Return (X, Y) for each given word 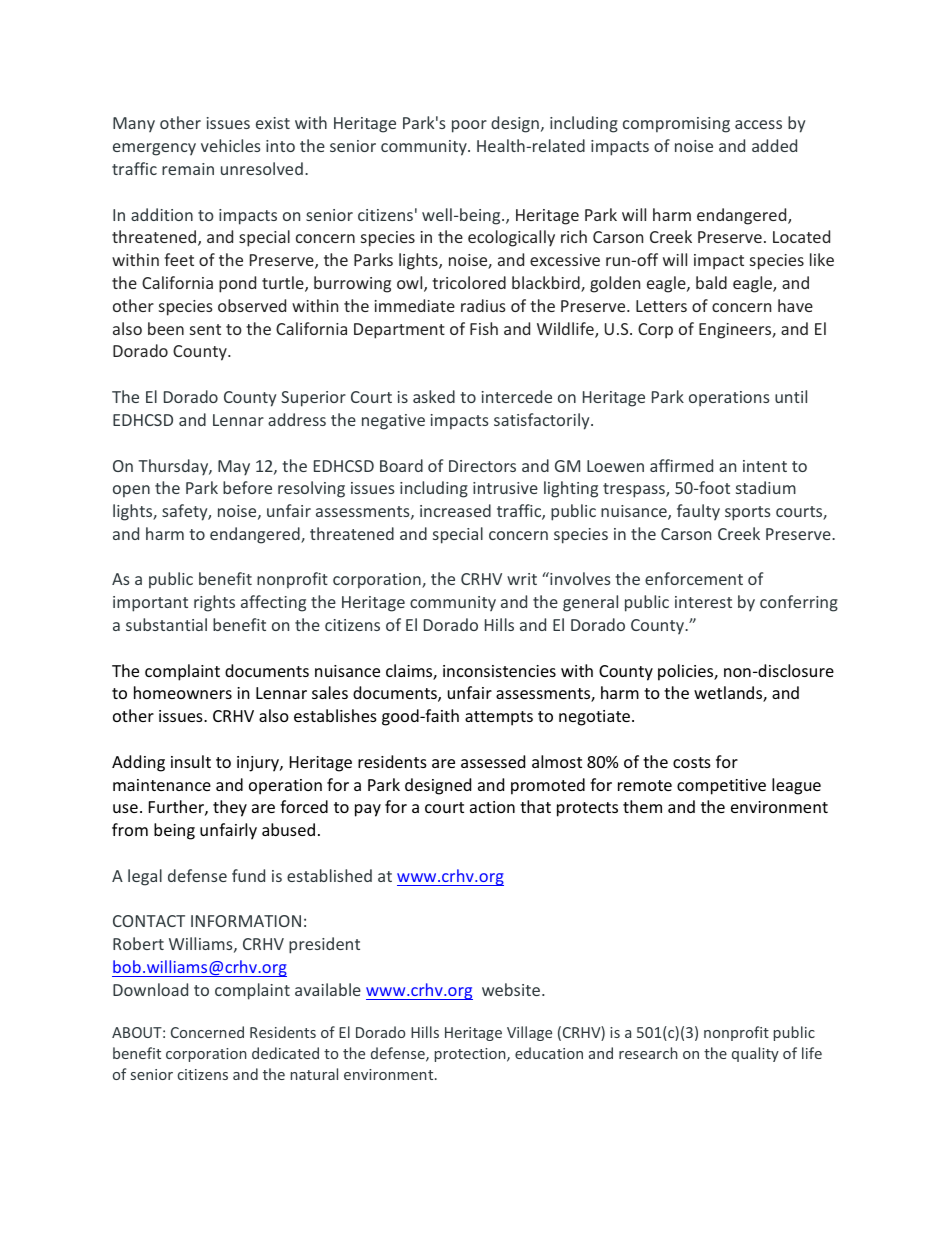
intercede (517, 396)
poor (469, 126)
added (774, 145)
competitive (721, 787)
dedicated (285, 1053)
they (230, 808)
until (791, 396)
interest (703, 602)
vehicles (231, 145)
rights (214, 603)
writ (522, 579)
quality (755, 1054)
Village (529, 1033)
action (492, 807)
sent (205, 329)
